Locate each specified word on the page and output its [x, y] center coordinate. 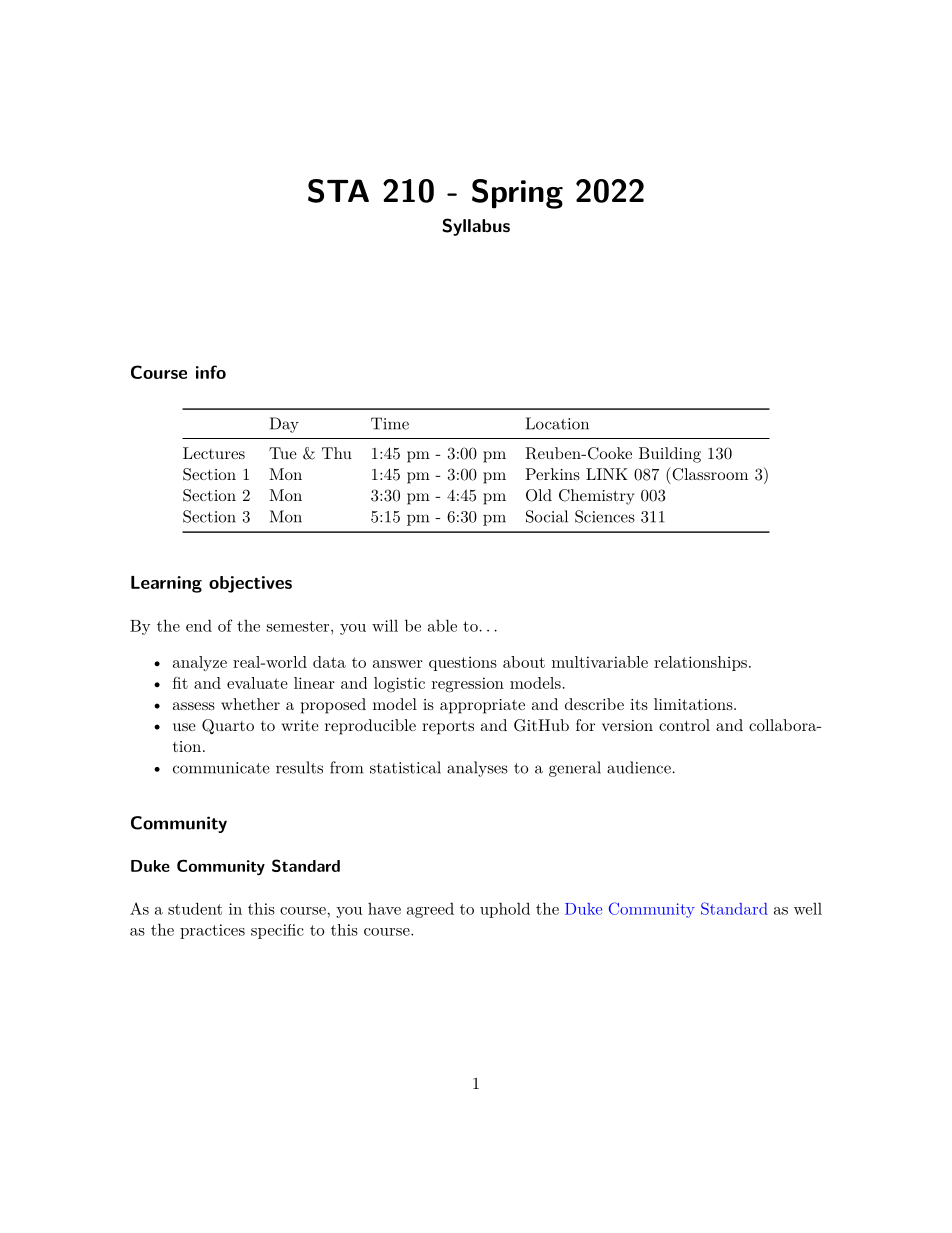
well [808, 908]
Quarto [228, 727]
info [211, 372]
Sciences [605, 516]
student [195, 908]
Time [390, 423]
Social [547, 516]
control [684, 725]
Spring [517, 194]
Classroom [709, 474]
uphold [505, 910]
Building [670, 455]
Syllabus [476, 227]
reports [448, 728]
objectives [250, 584]
